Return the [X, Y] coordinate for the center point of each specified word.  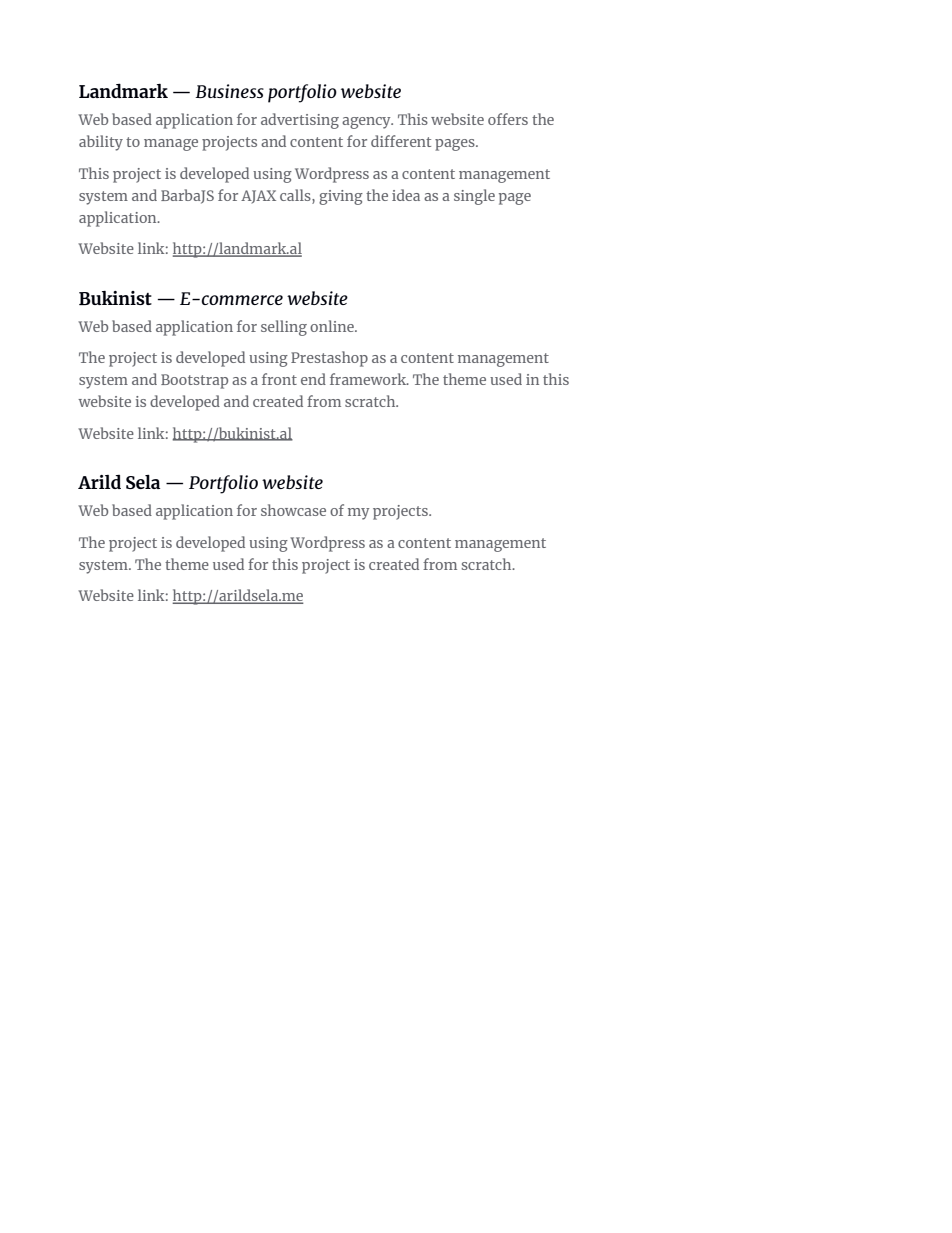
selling [284, 328]
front [279, 379]
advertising [300, 121]
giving [341, 197]
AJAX [258, 197]
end [313, 379]
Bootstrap [194, 381]
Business [229, 91]
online [333, 326]
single [474, 197]
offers [508, 119]
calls [296, 195]
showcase [293, 510]
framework [369, 379]
